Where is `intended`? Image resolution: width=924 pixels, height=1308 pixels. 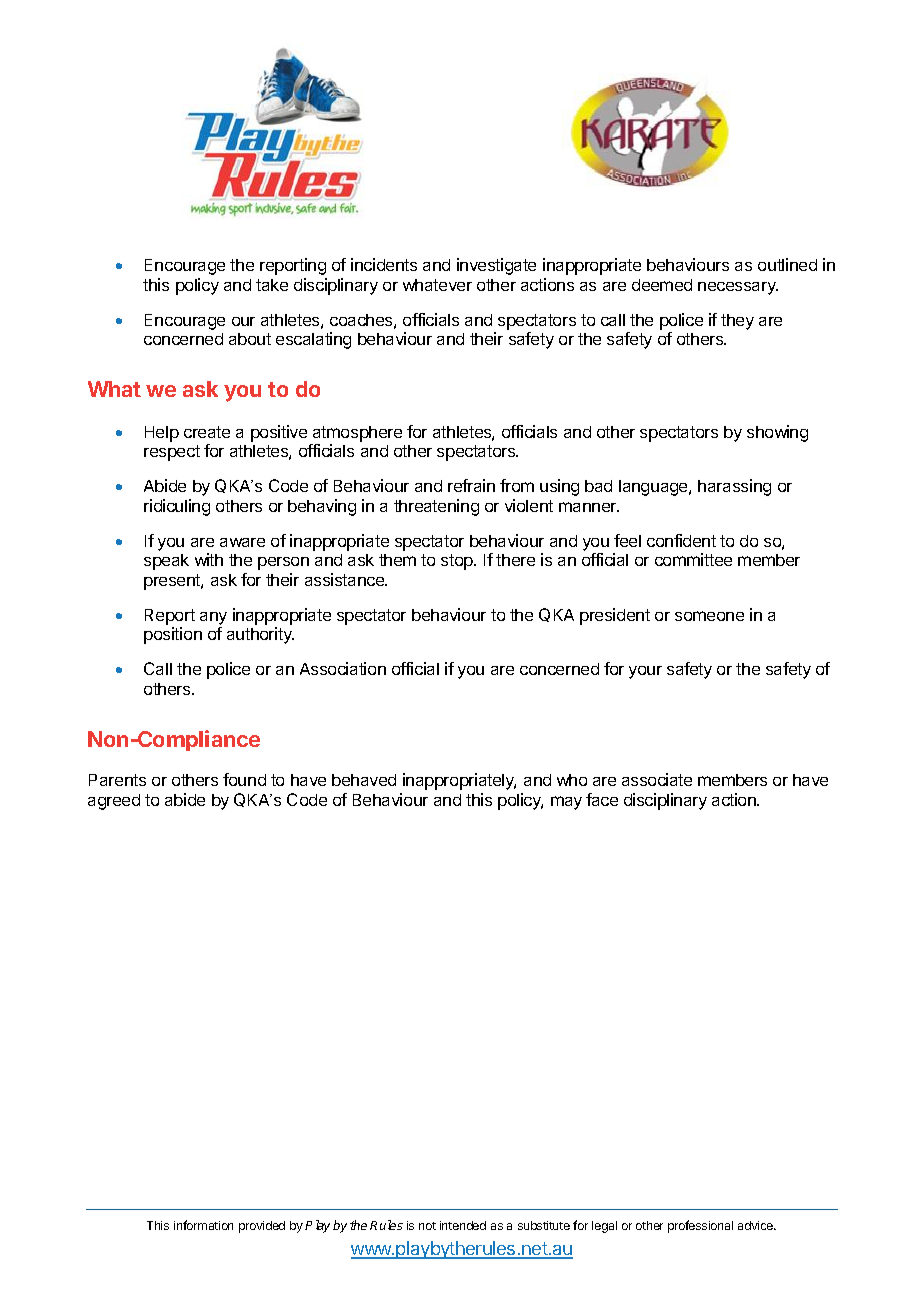
intended is located at coordinates (463, 1225).
